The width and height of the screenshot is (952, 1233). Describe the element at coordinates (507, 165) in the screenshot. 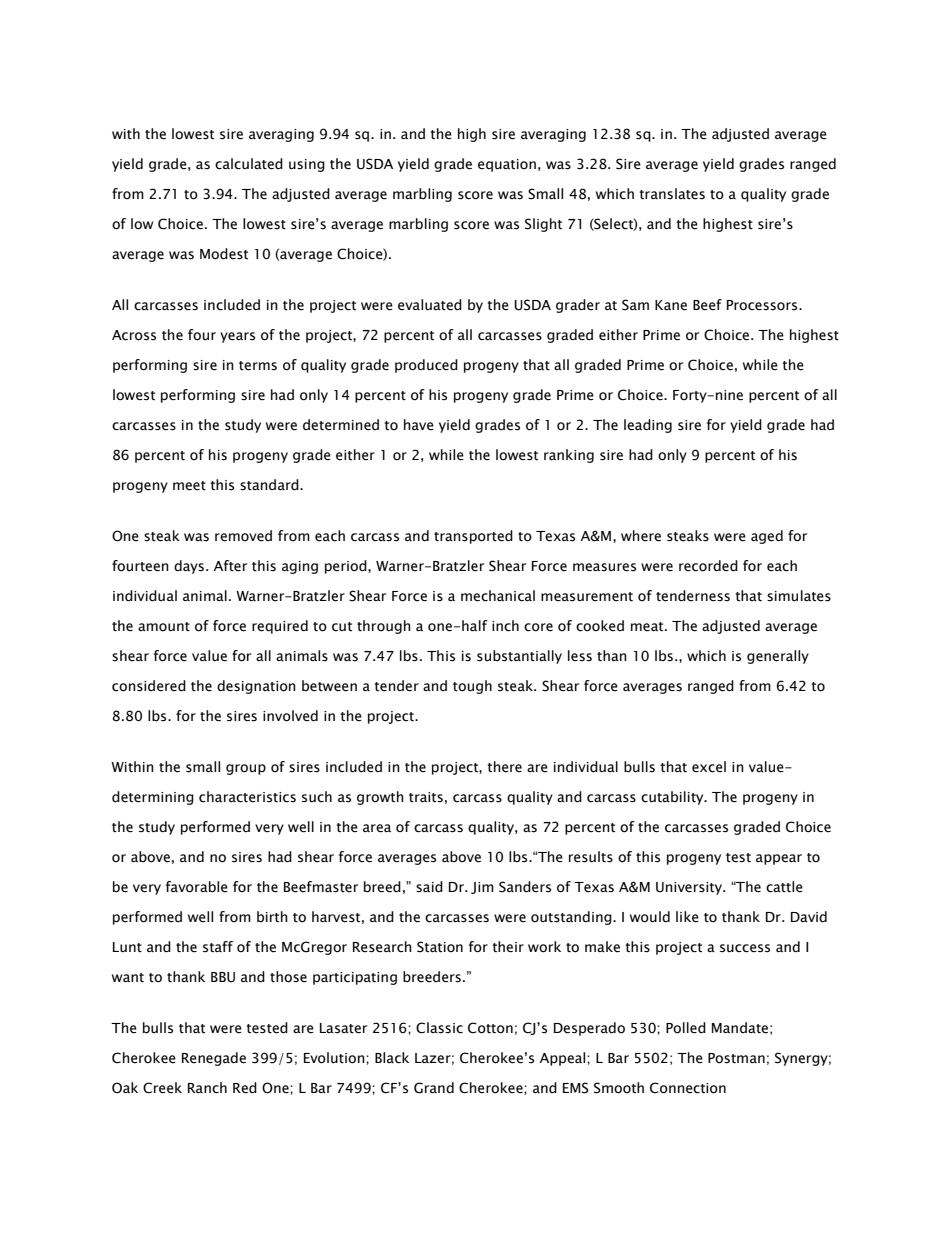

I see `equation` at that location.
